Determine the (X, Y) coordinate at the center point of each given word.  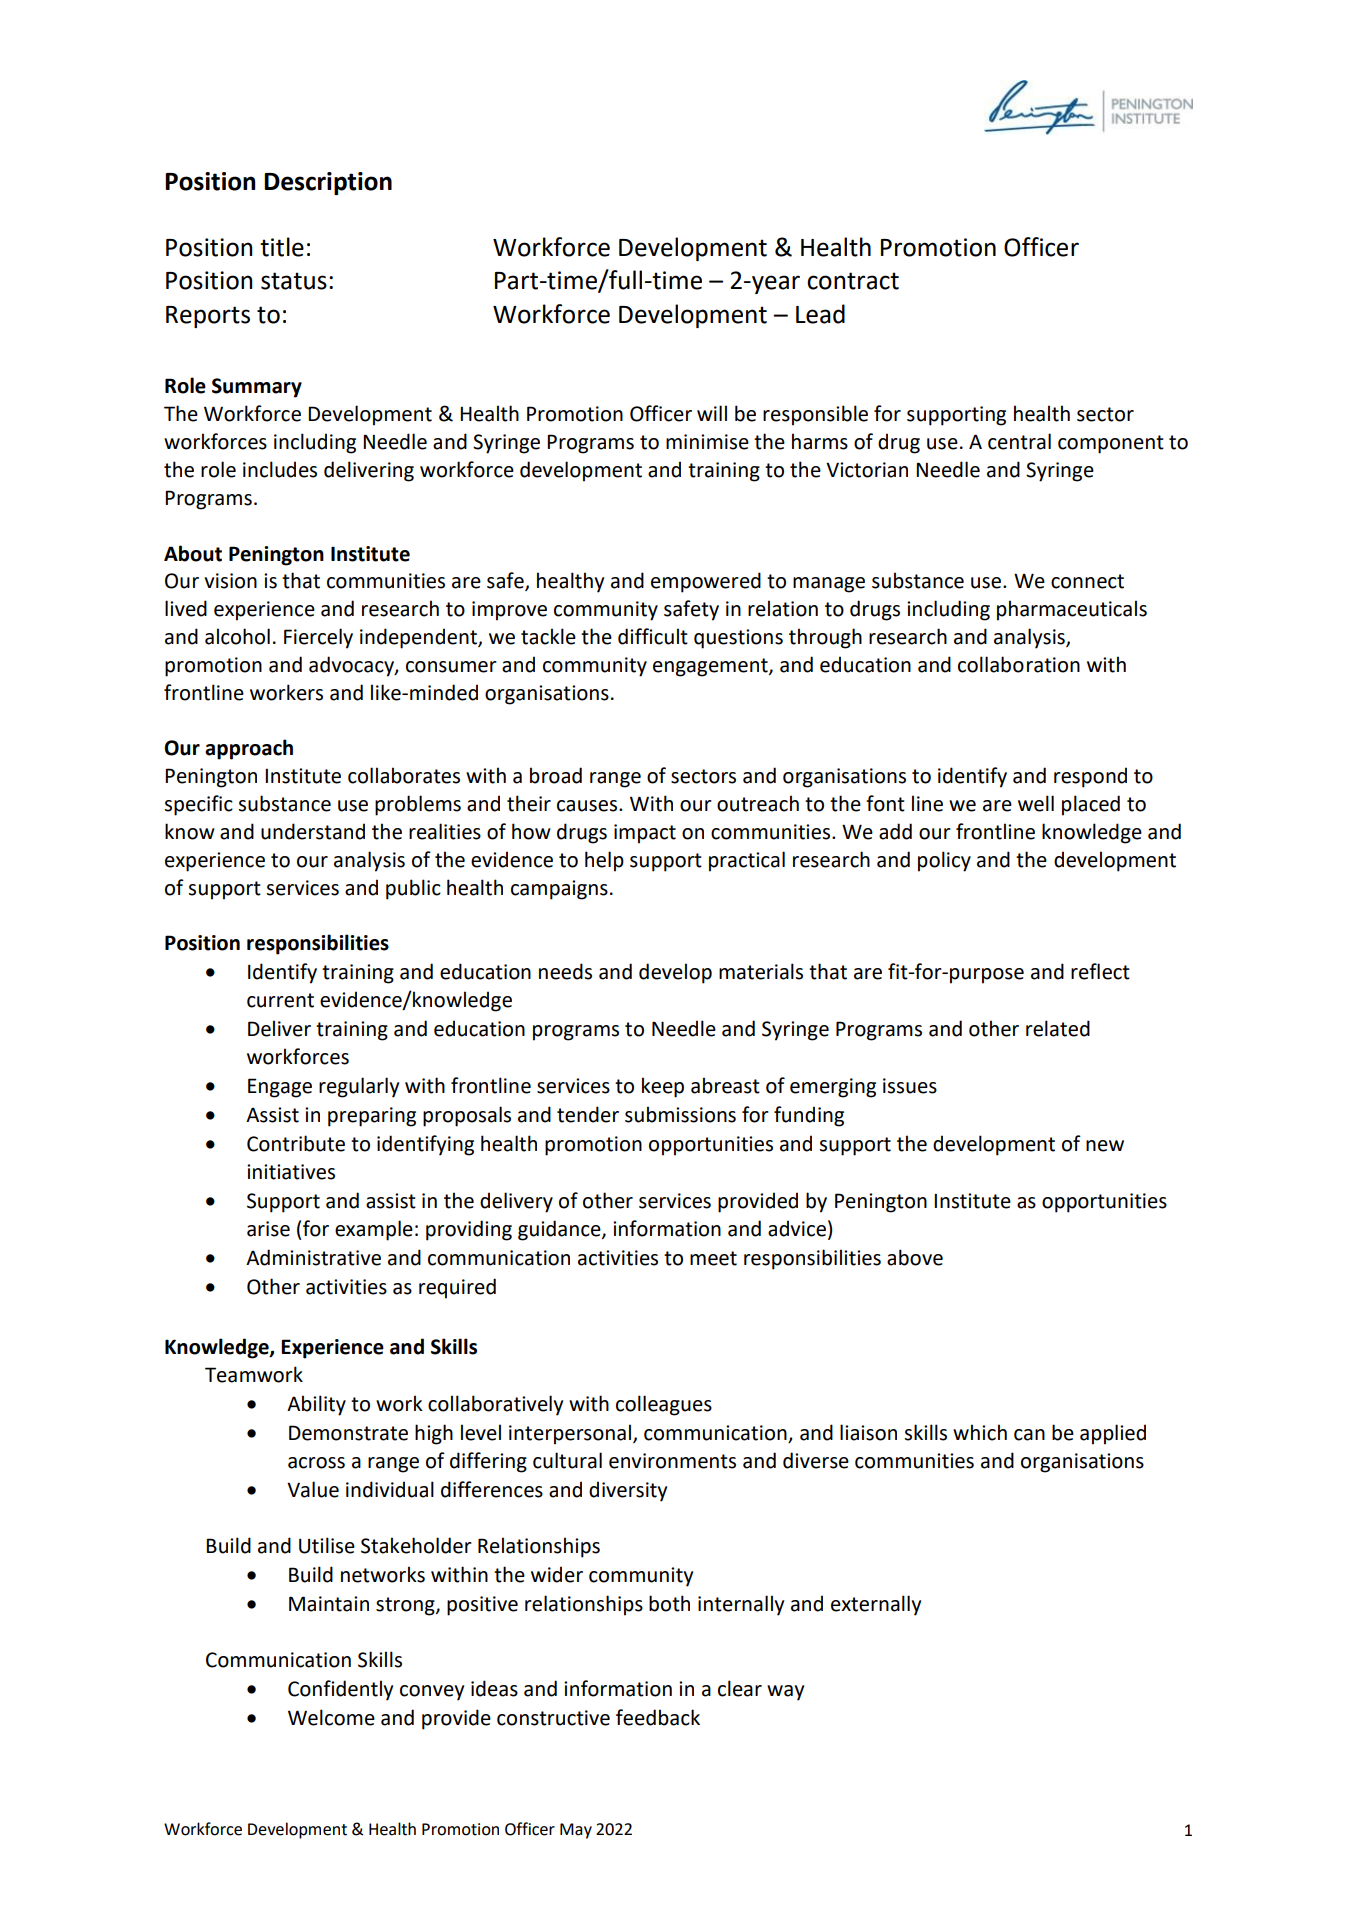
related (1058, 1028)
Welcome (331, 1717)
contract (853, 281)
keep (663, 1087)
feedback (658, 1717)
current (280, 1000)
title (282, 247)
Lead (820, 314)
